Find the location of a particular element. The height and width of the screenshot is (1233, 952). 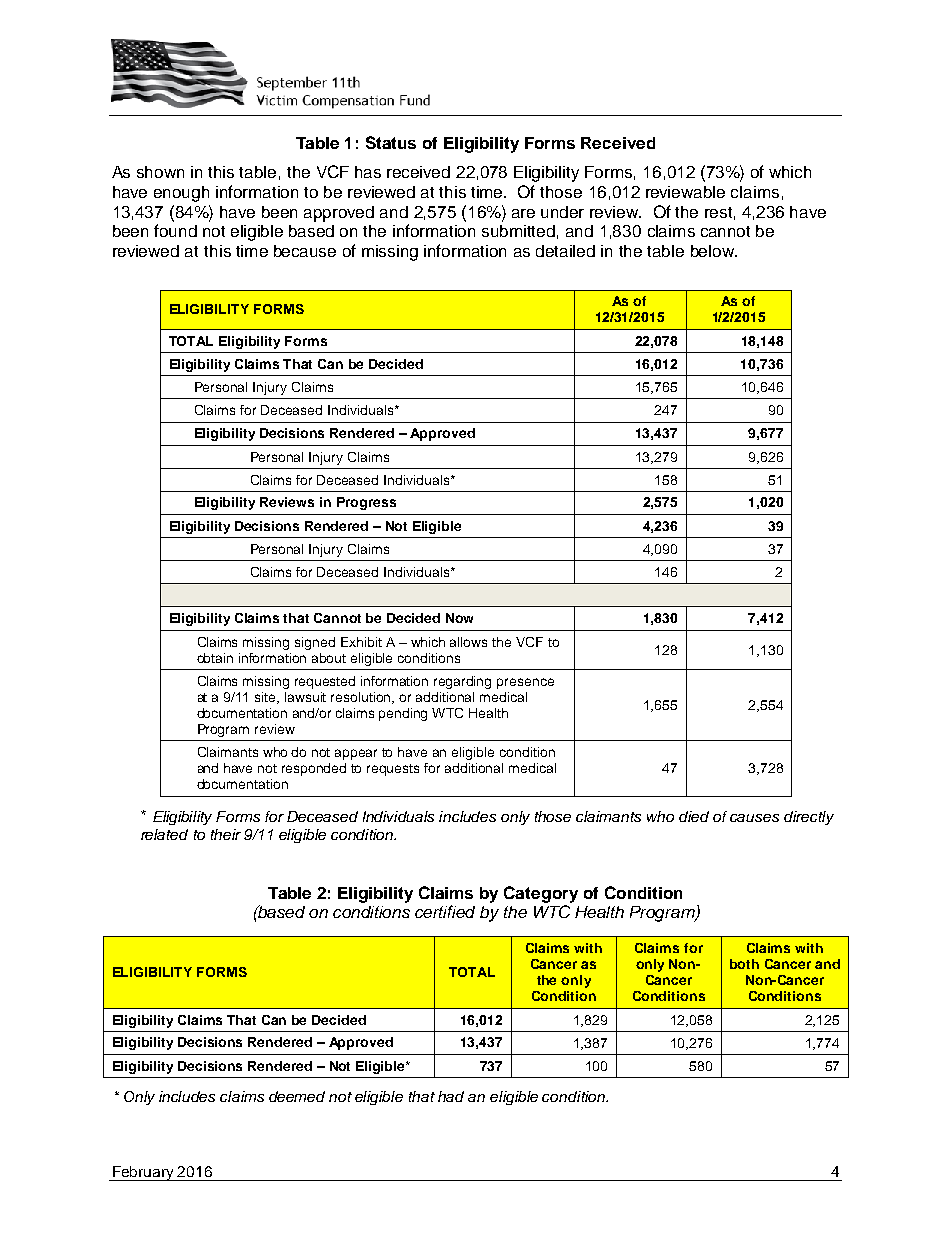

February is located at coordinates (144, 1173).
